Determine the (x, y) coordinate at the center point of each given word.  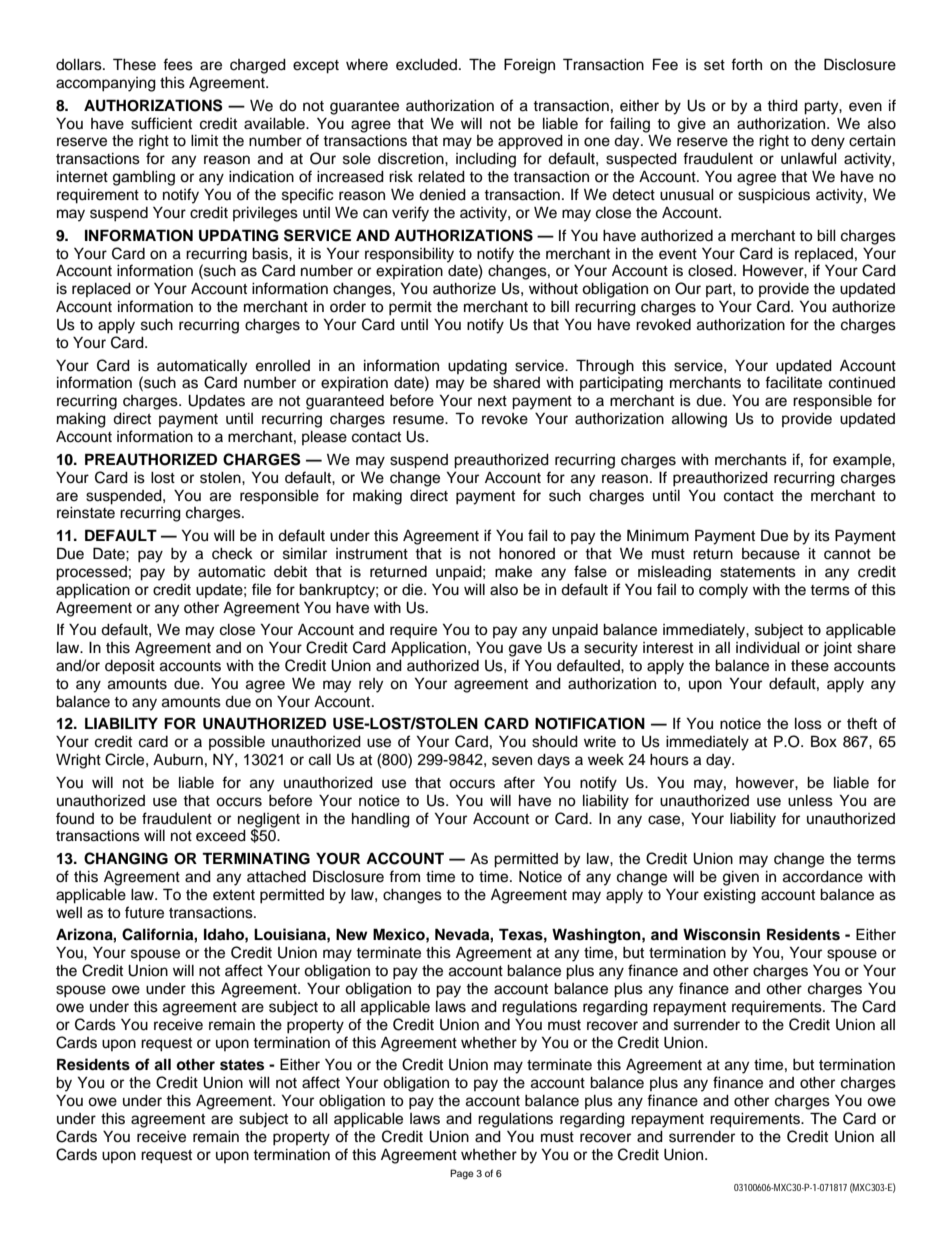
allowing (699, 420)
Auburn (178, 759)
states (242, 1065)
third (782, 106)
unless (810, 801)
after (519, 782)
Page (462, 1174)
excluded (428, 65)
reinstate (86, 513)
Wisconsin (721, 934)
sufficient (161, 123)
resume (419, 420)
